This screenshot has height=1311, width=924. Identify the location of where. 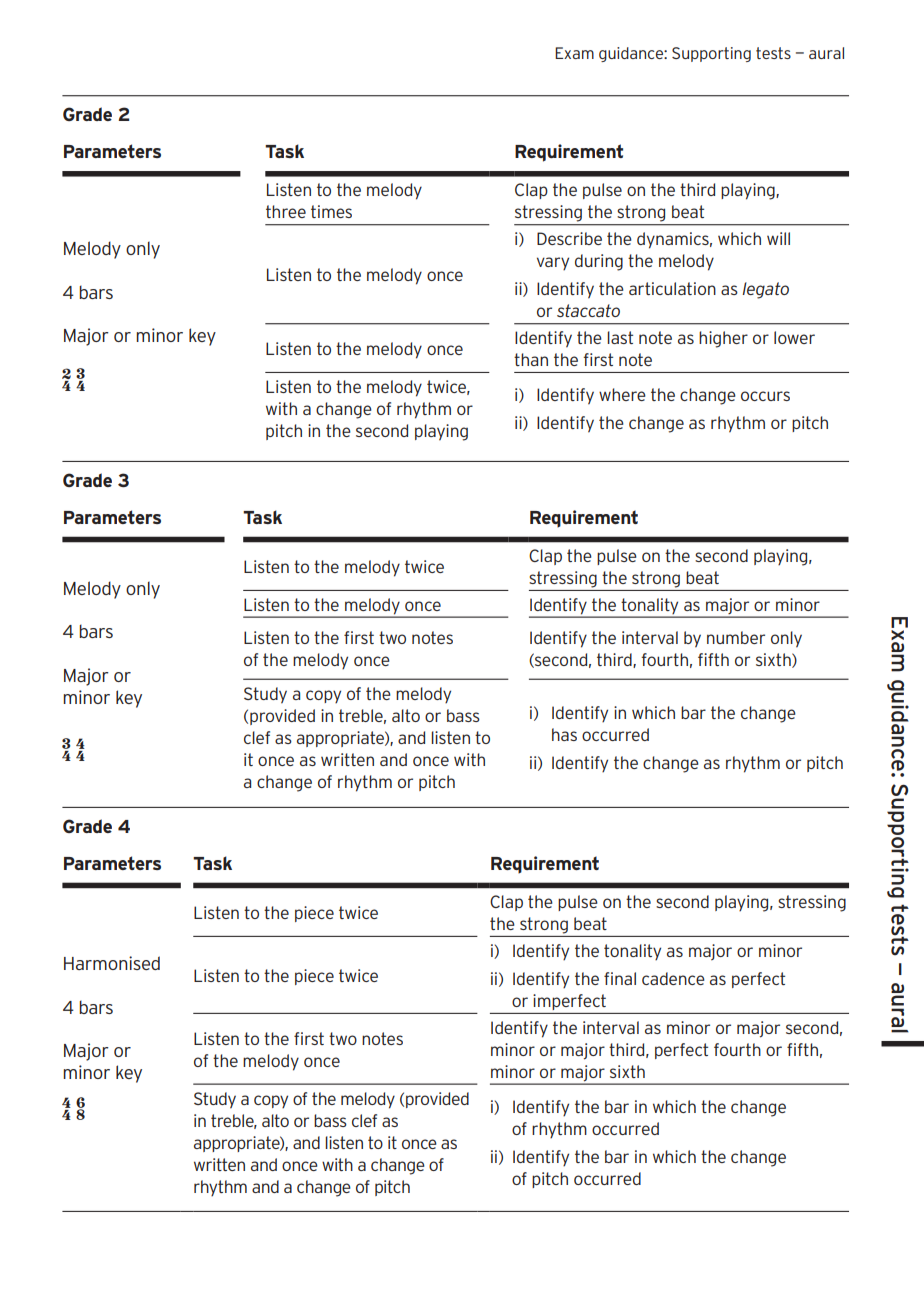
(622, 394).
